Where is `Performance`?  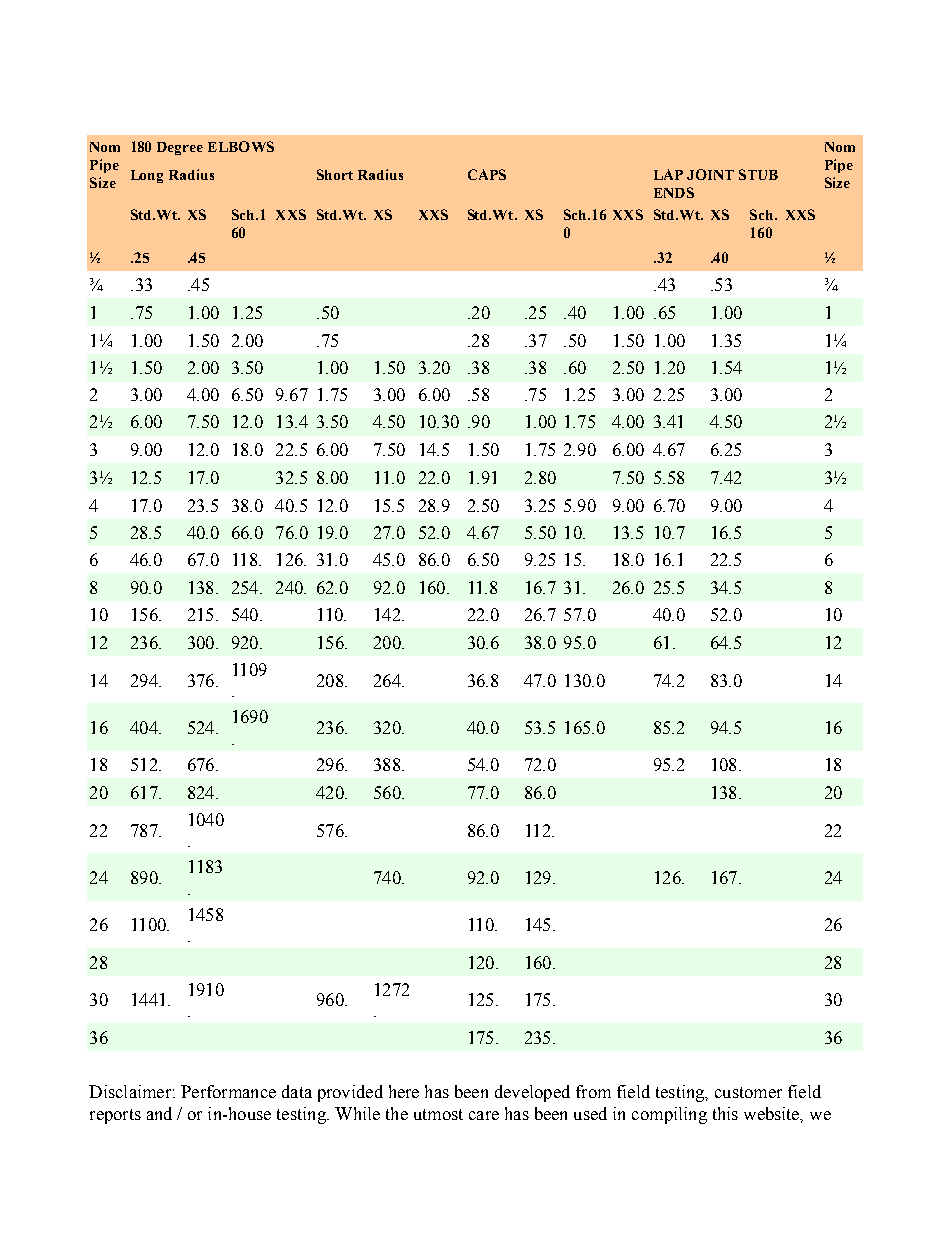
Performance is located at coordinates (228, 1091).
